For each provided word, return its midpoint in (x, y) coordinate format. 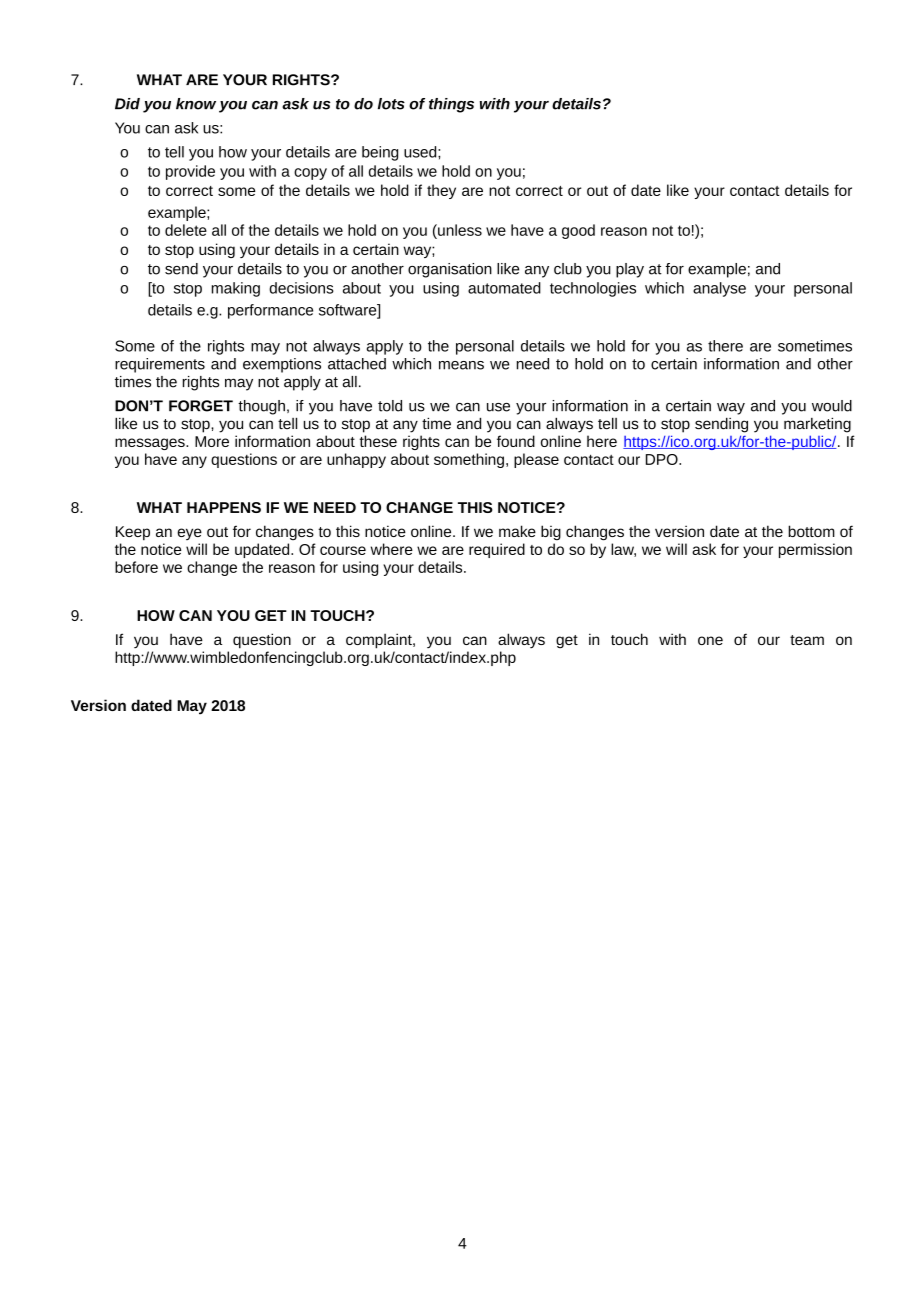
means (461, 365)
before (136, 567)
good (578, 231)
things (451, 105)
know (196, 104)
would (832, 406)
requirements (160, 365)
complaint (380, 641)
